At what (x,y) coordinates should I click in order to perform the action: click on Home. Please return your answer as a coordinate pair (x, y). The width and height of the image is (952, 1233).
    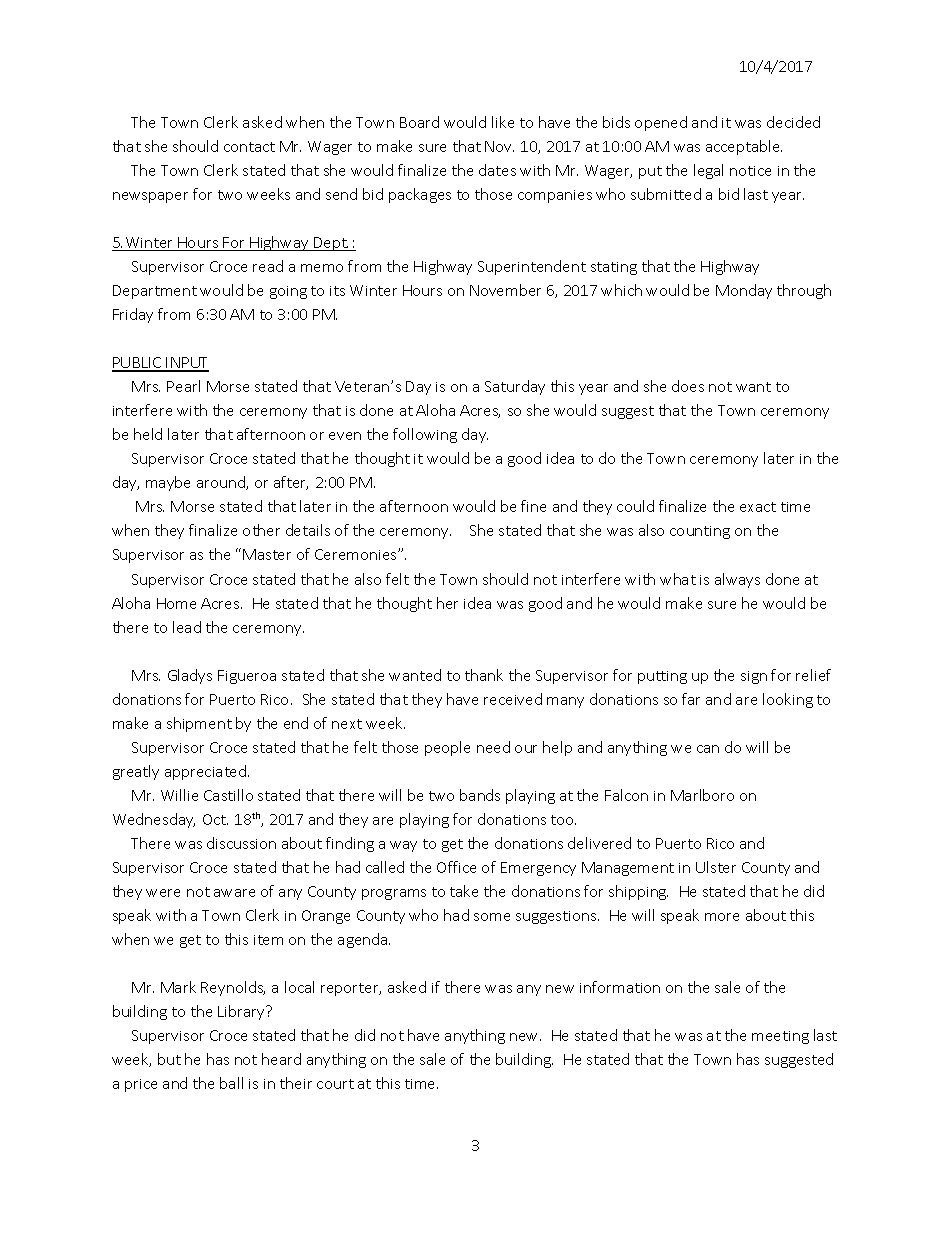
    Looking at the image, I should click on (176, 603).
